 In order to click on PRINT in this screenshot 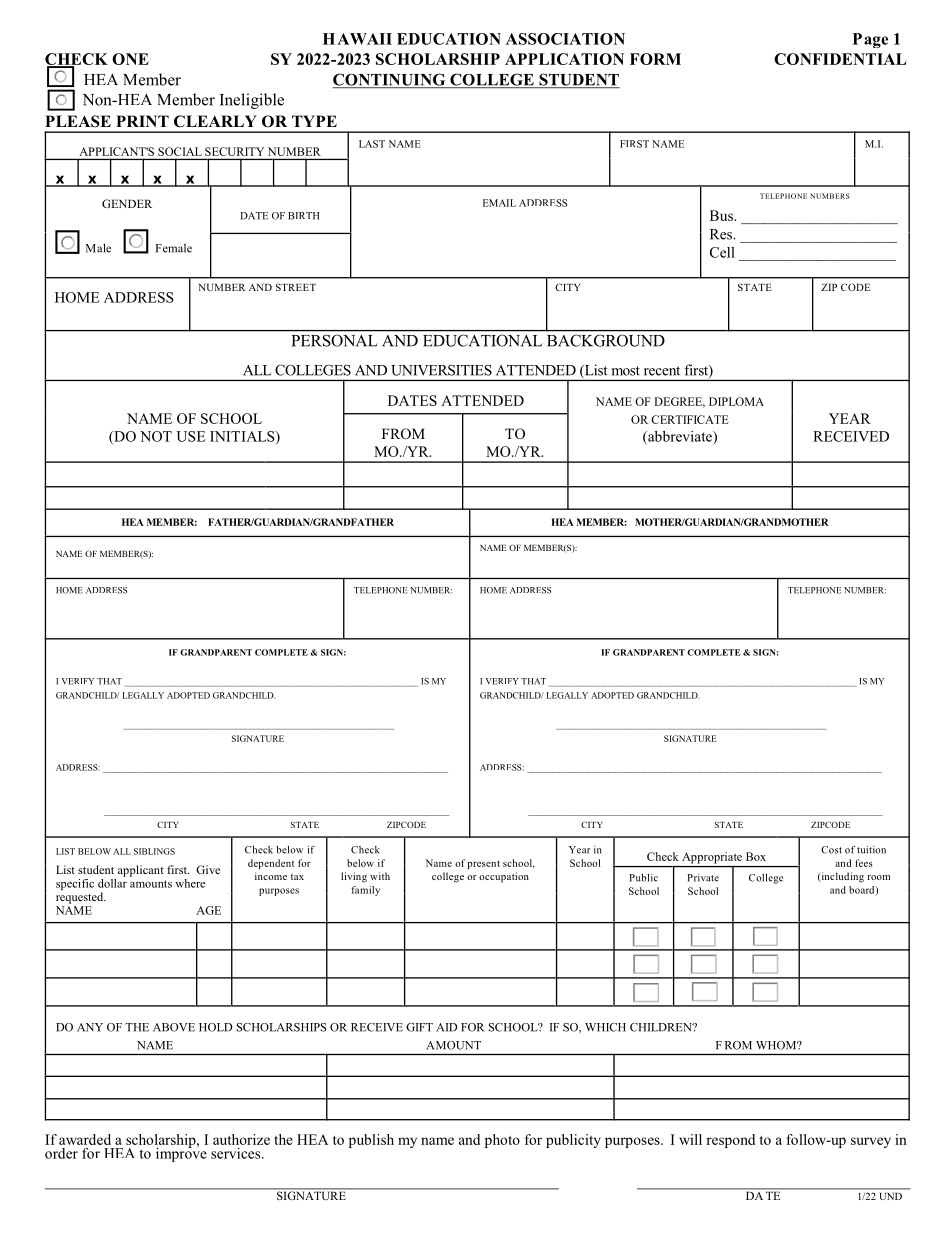, I will do `click(142, 121)`.
